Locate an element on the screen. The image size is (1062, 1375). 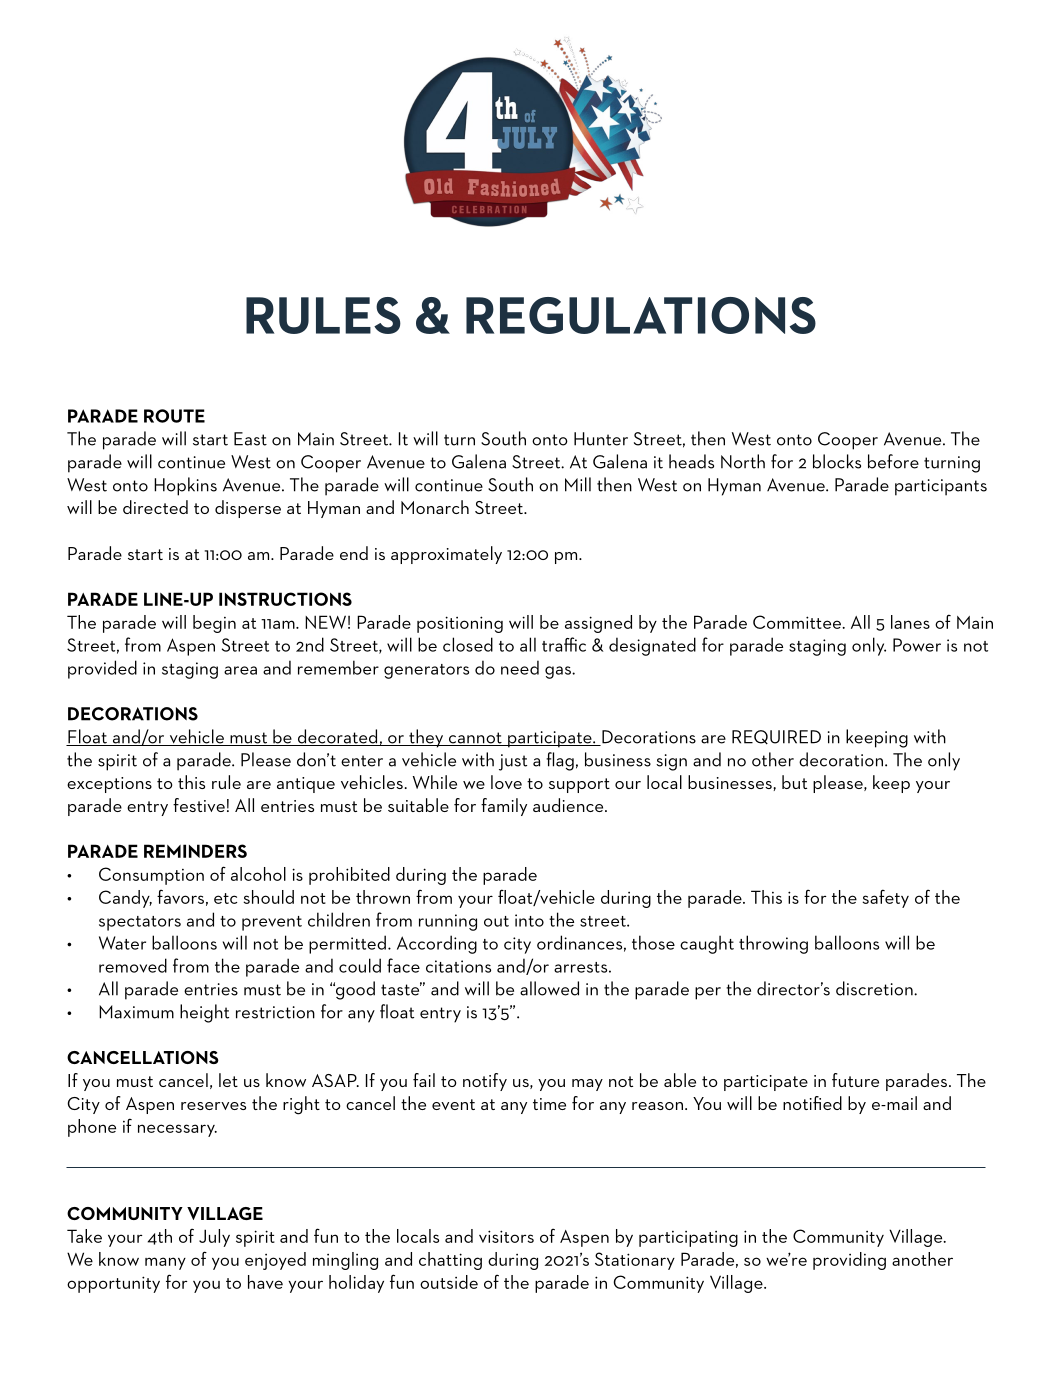
Committee is located at coordinates (798, 622).
